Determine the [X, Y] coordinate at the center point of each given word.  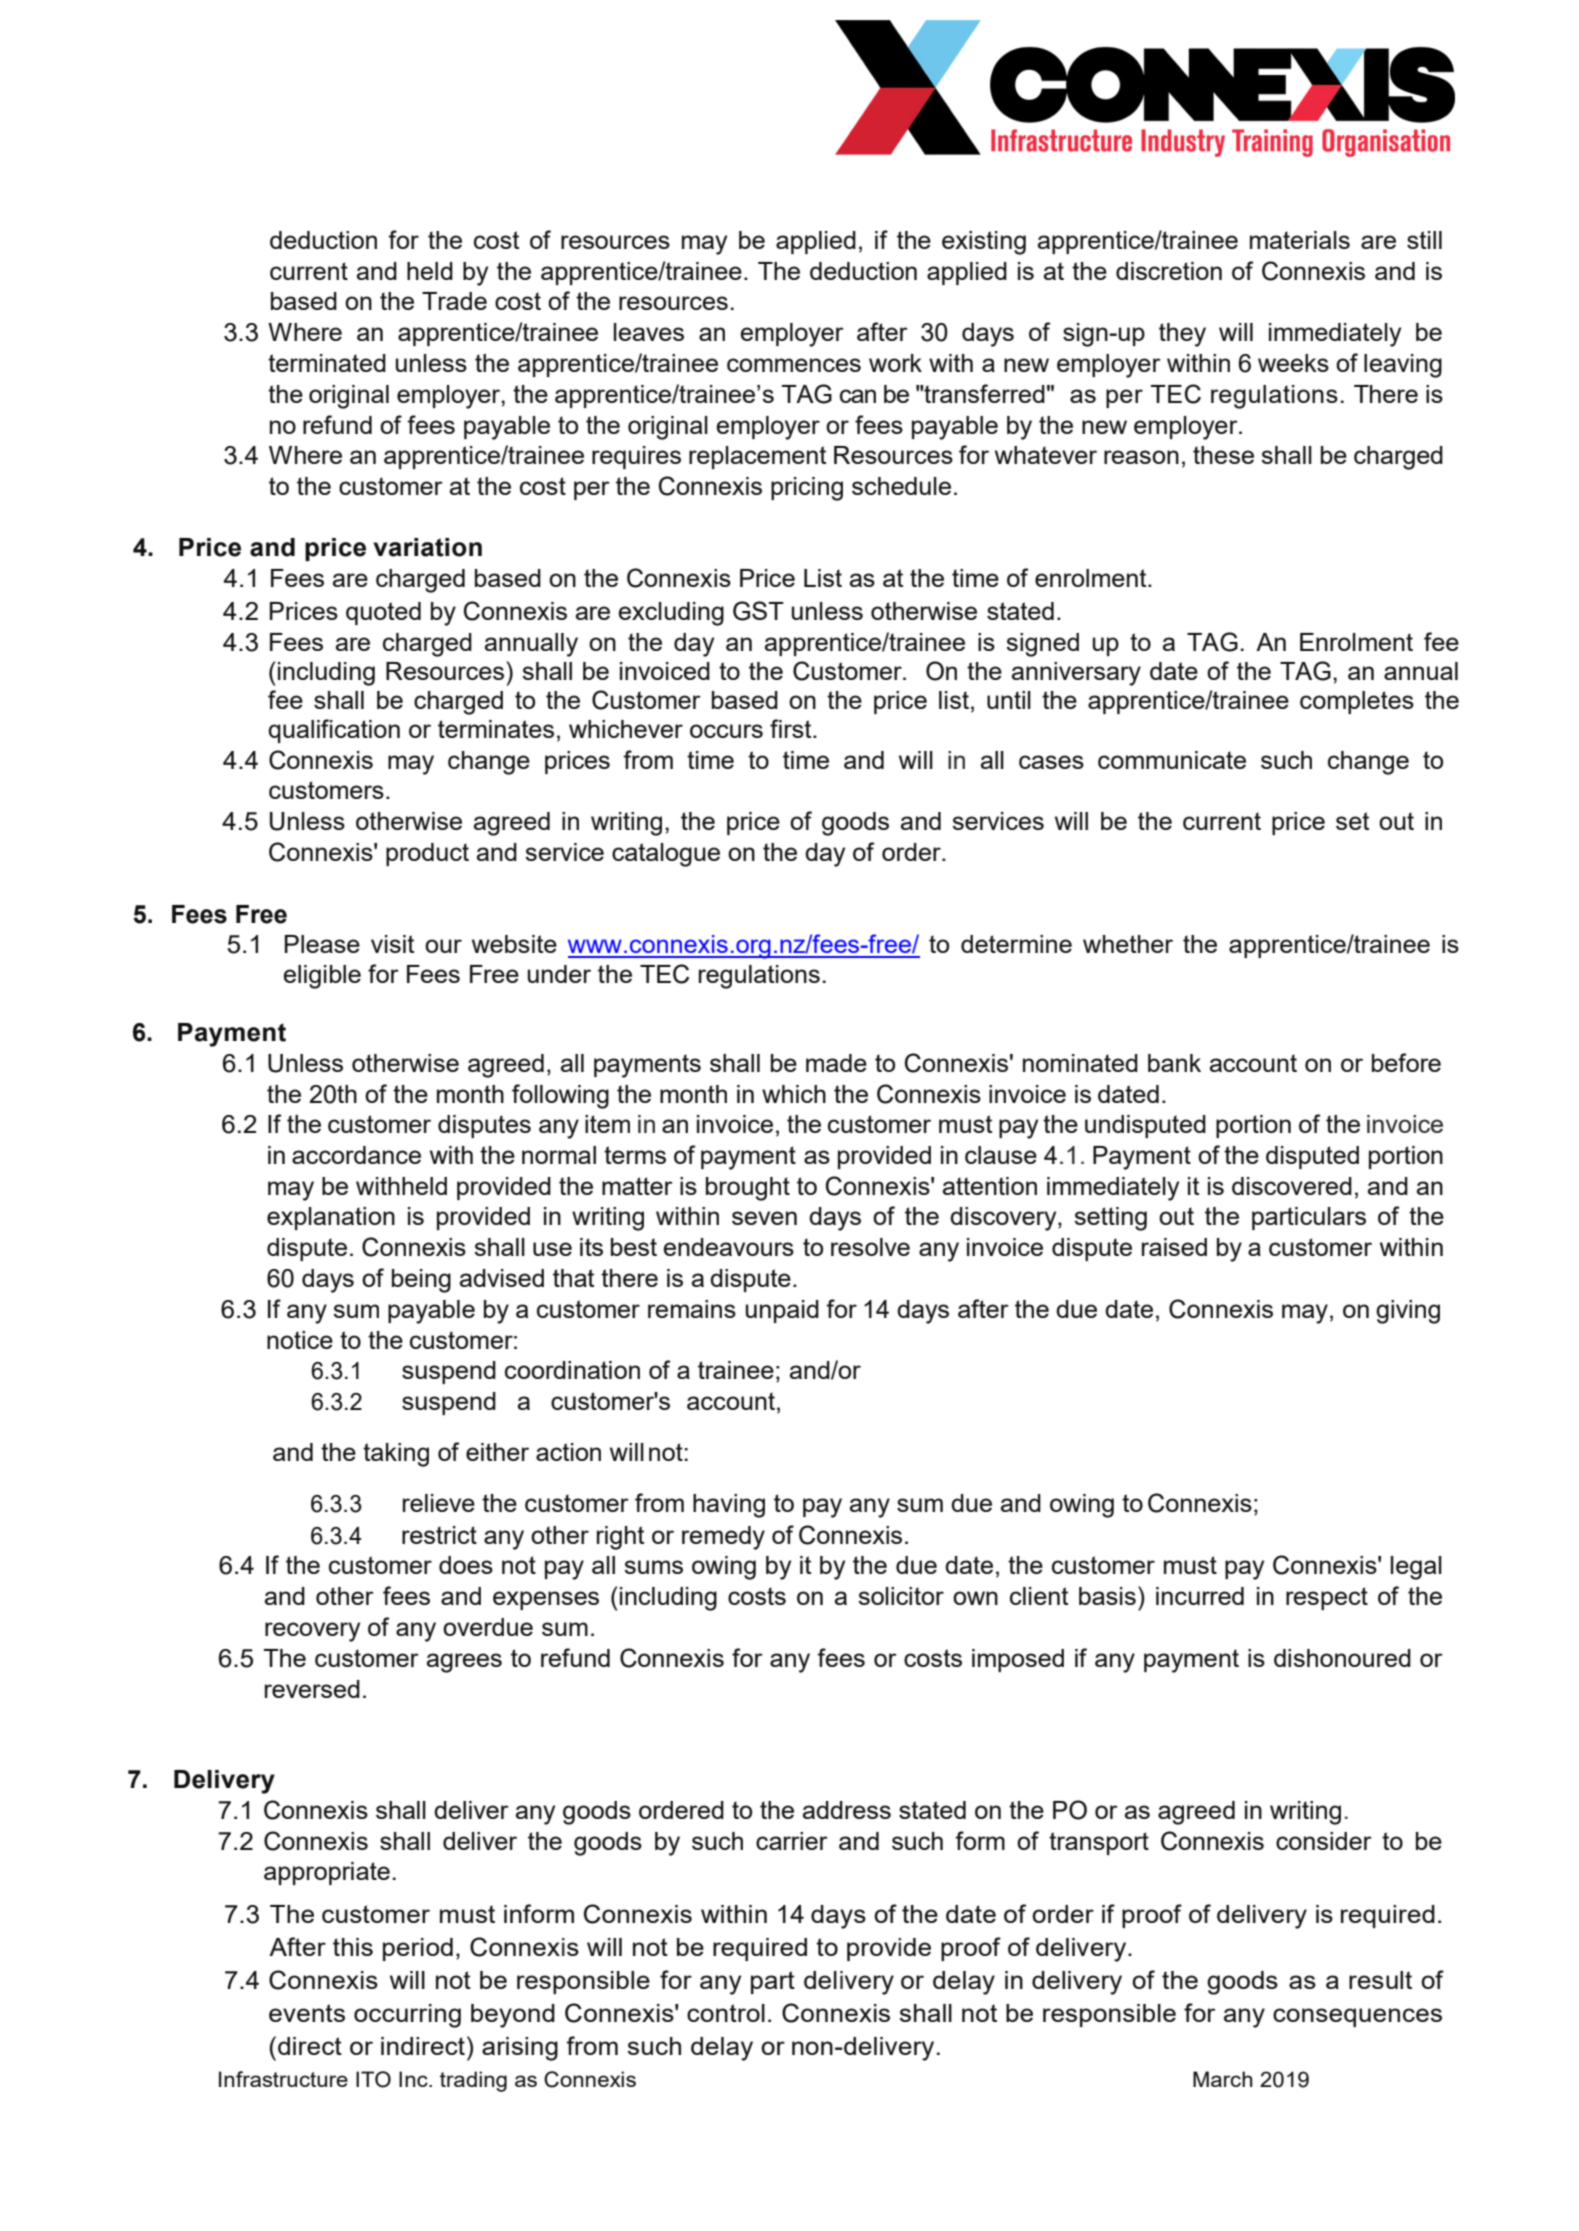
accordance [356, 1155]
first [792, 728]
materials [1300, 240]
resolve [870, 1247]
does [466, 1565]
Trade [454, 301]
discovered [1292, 1186]
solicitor [901, 1596]
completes [1357, 702]
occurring [407, 2016]
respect [1327, 1598]
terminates [496, 729]
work [895, 363]
